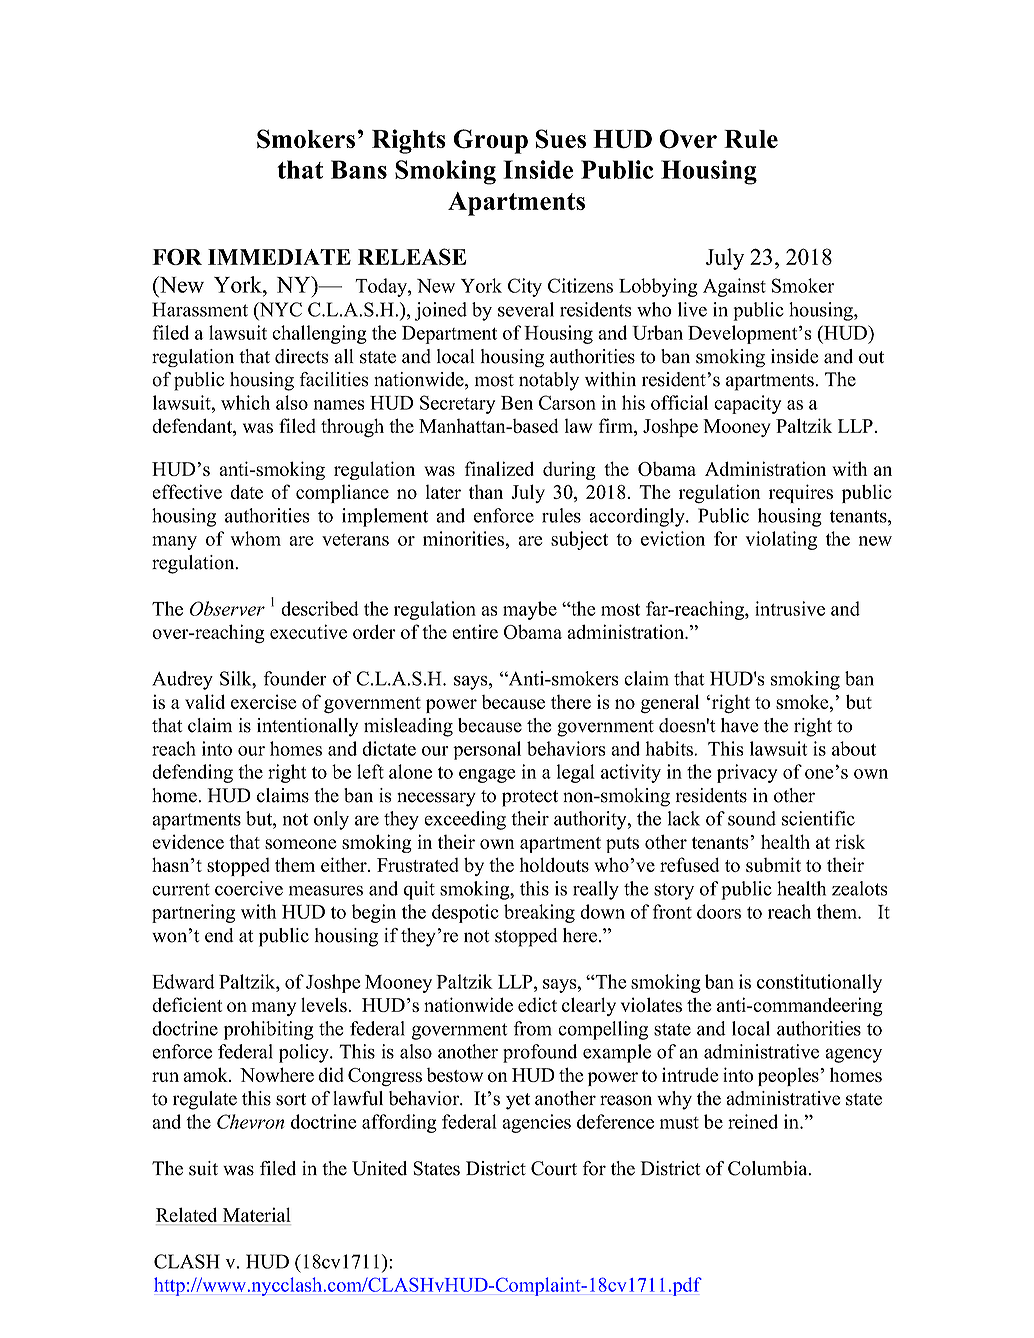 Image resolution: width=1034 pixels, height=1338 pixels. What do you see at coordinates (249, 888) in the page?
I see `coercive` at bounding box center [249, 888].
